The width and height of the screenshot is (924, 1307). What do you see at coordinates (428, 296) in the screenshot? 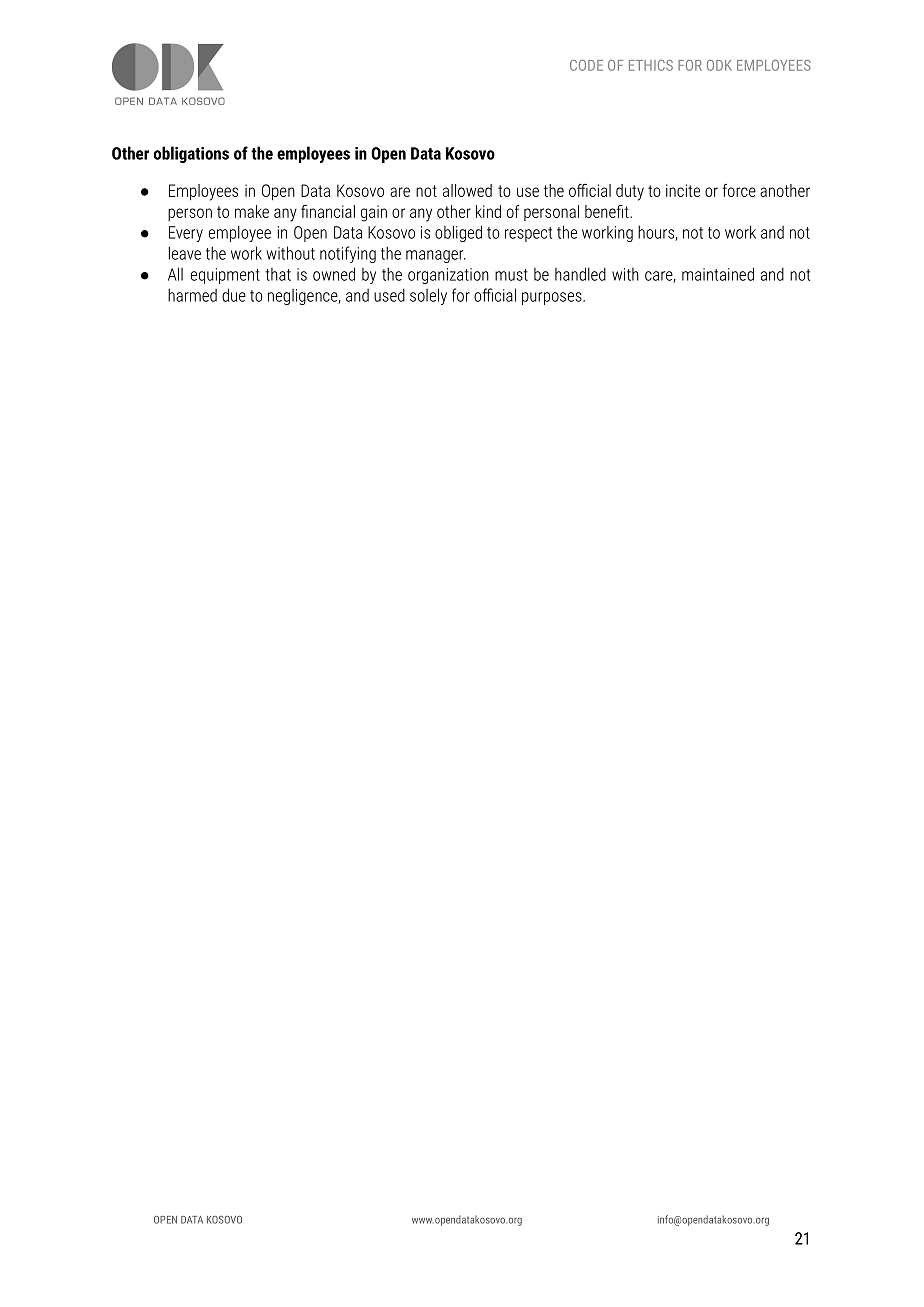
I see `solely` at bounding box center [428, 296].
